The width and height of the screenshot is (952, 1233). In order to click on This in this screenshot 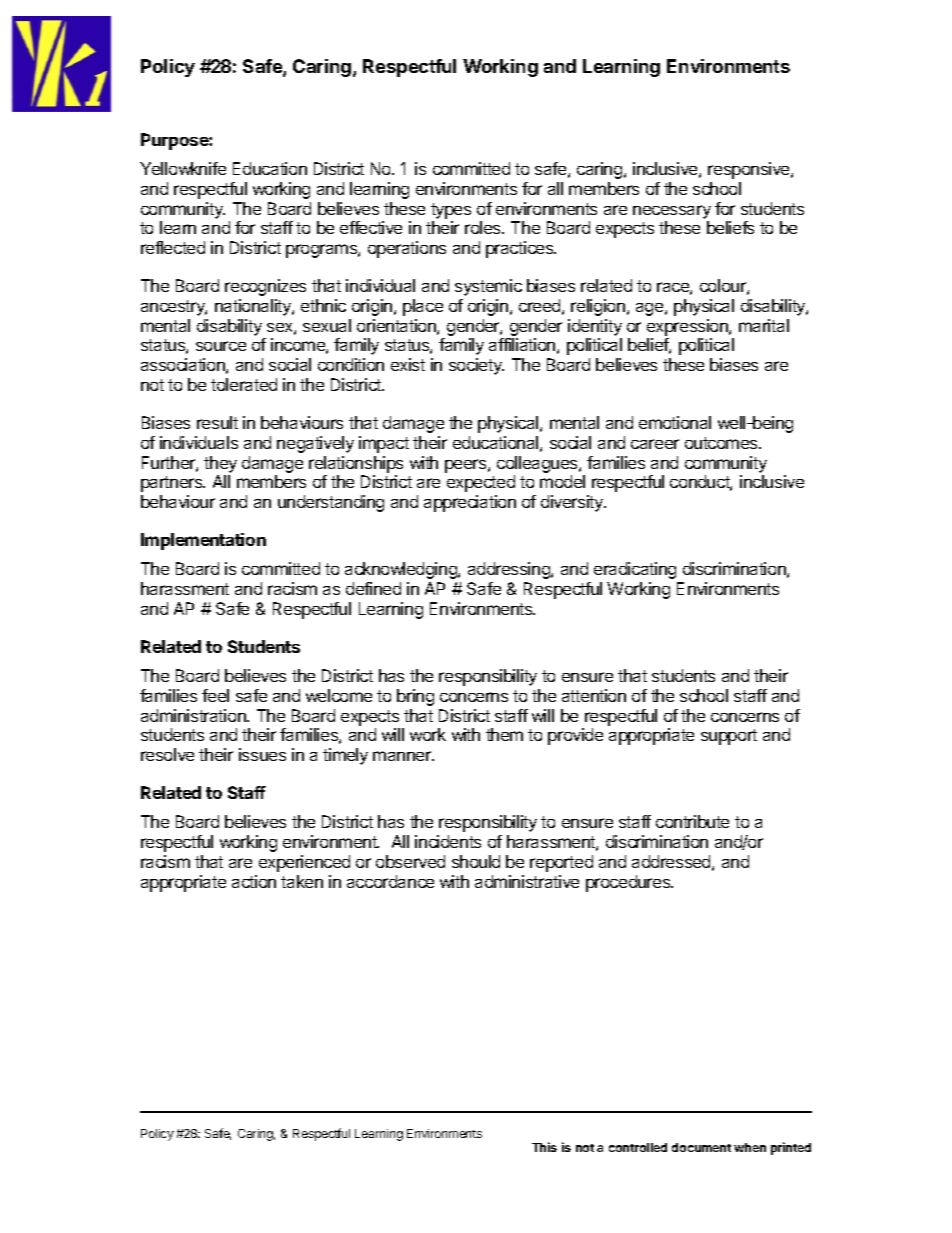, I will do `click(544, 1147)`.
